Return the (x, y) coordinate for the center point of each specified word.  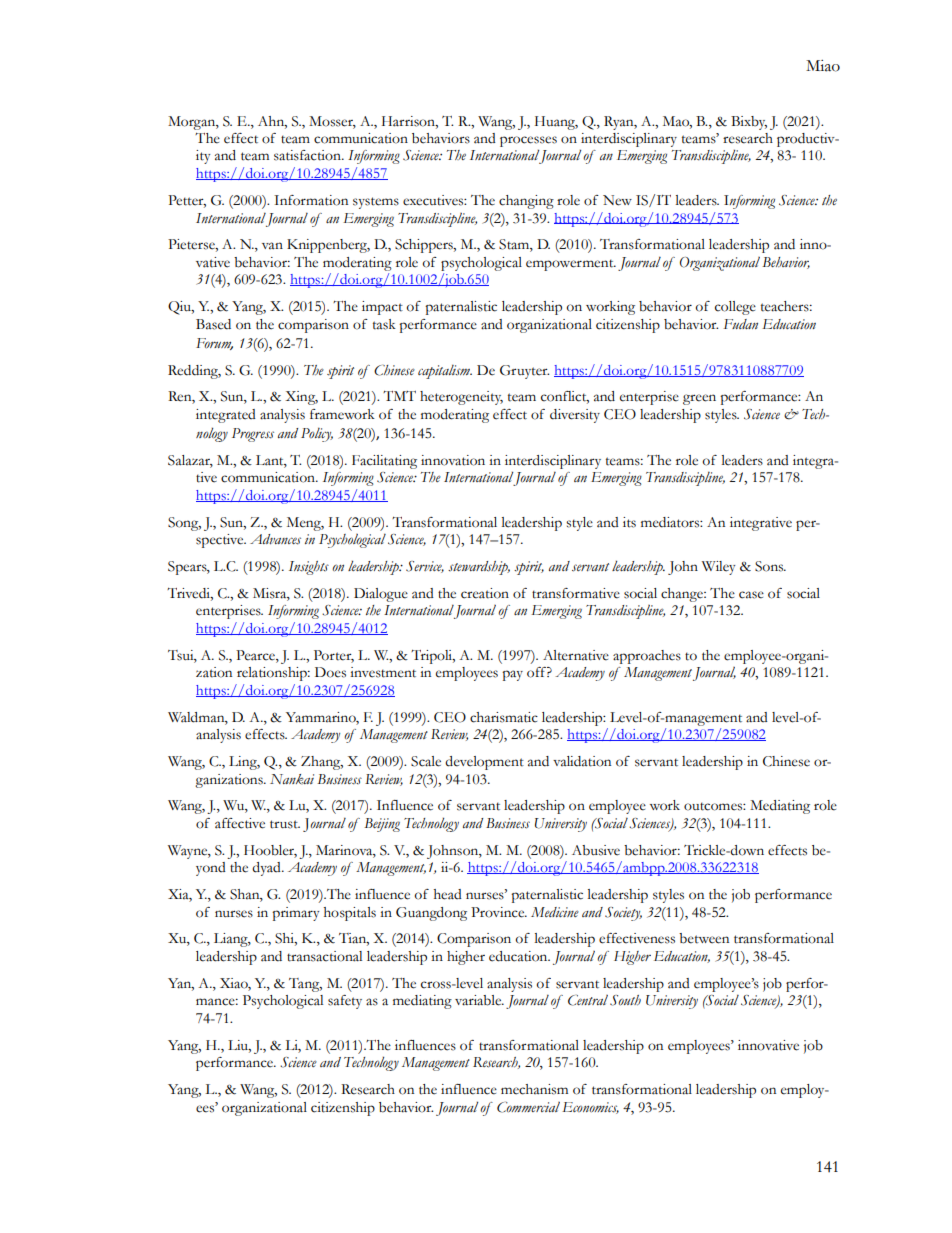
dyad (267, 869)
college (735, 308)
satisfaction (308, 155)
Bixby (749, 123)
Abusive (596, 850)
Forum (214, 344)
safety (345, 1002)
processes (528, 143)
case (751, 595)
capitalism (445, 371)
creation (485, 593)
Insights (309, 568)
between (704, 938)
